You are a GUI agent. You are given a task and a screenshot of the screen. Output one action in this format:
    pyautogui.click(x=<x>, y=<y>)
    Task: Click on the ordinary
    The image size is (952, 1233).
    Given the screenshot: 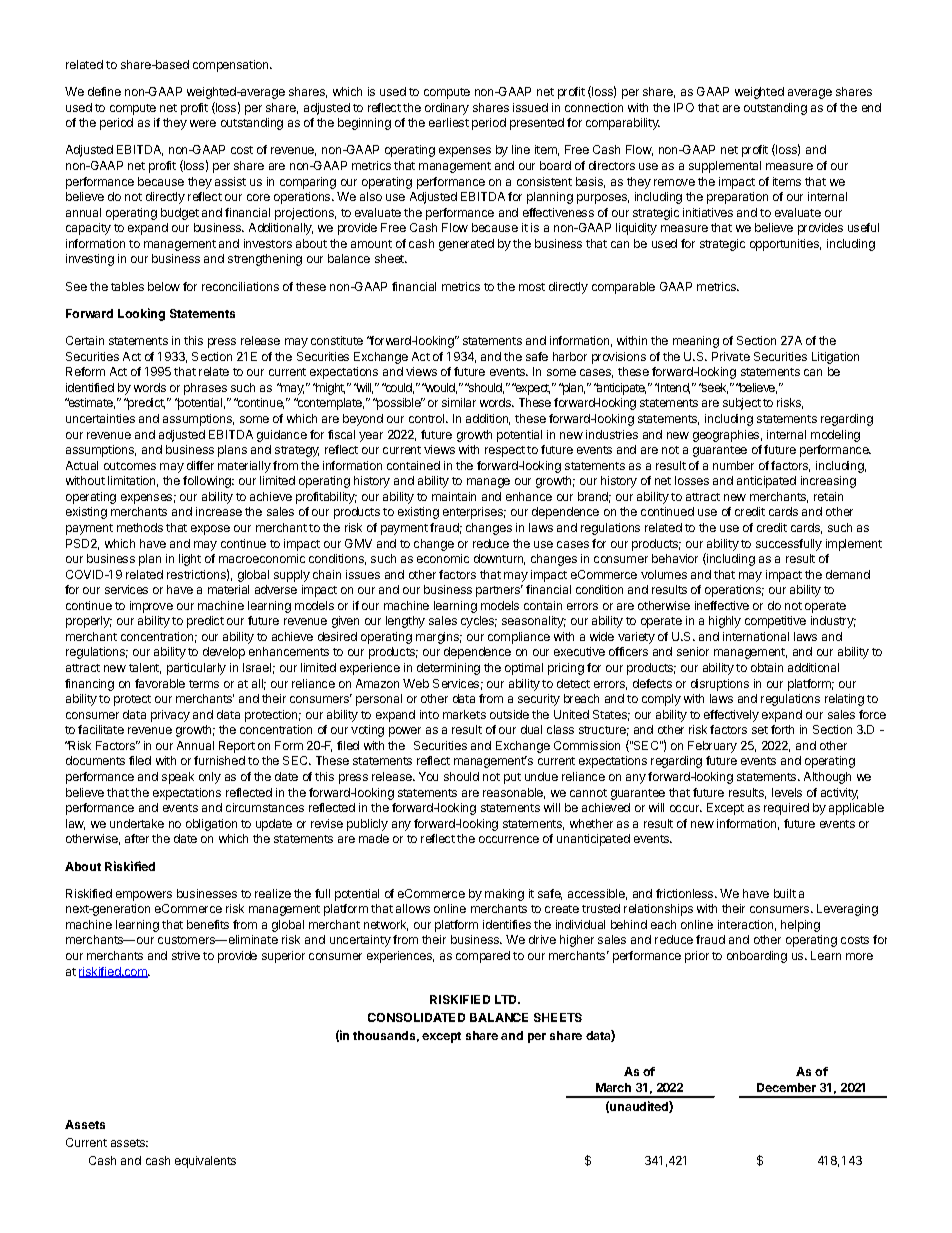 What is the action you would take?
    pyautogui.click(x=447, y=109)
